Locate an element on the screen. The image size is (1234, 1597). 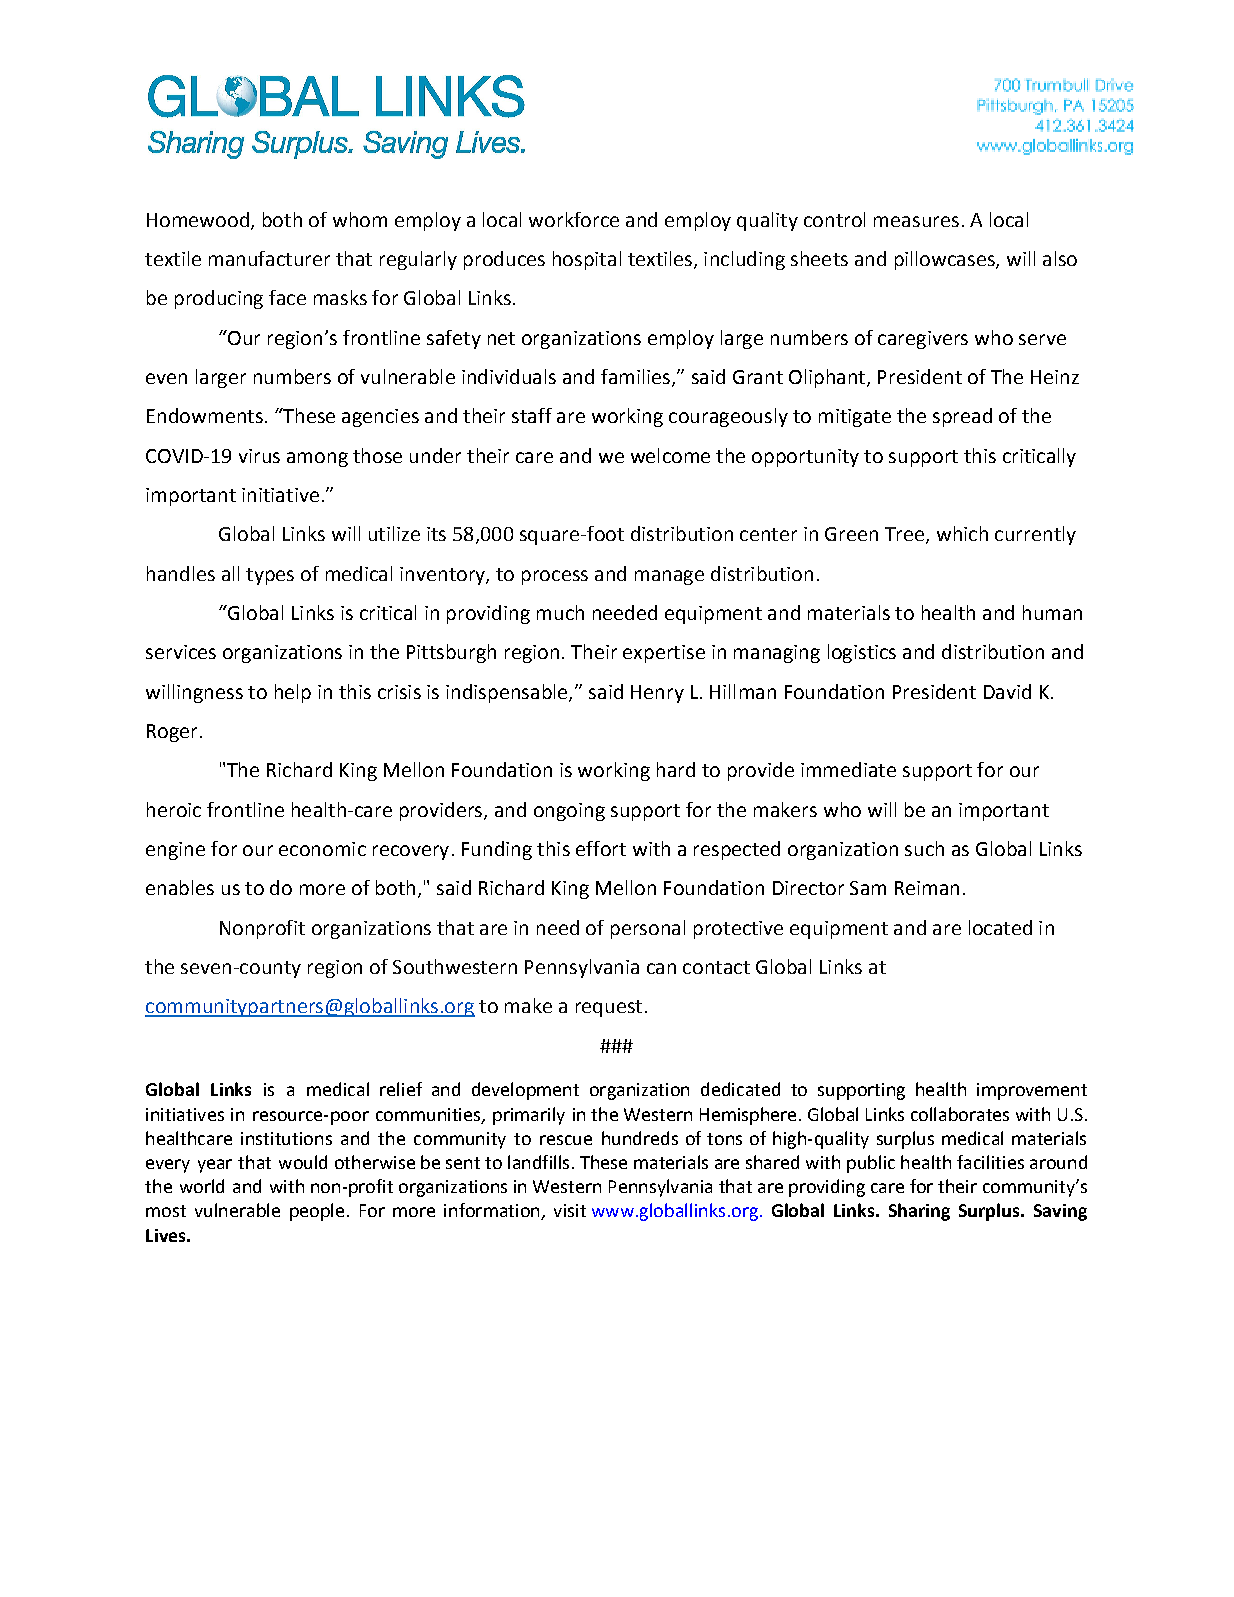
facilities is located at coordinates (990, 1162).
